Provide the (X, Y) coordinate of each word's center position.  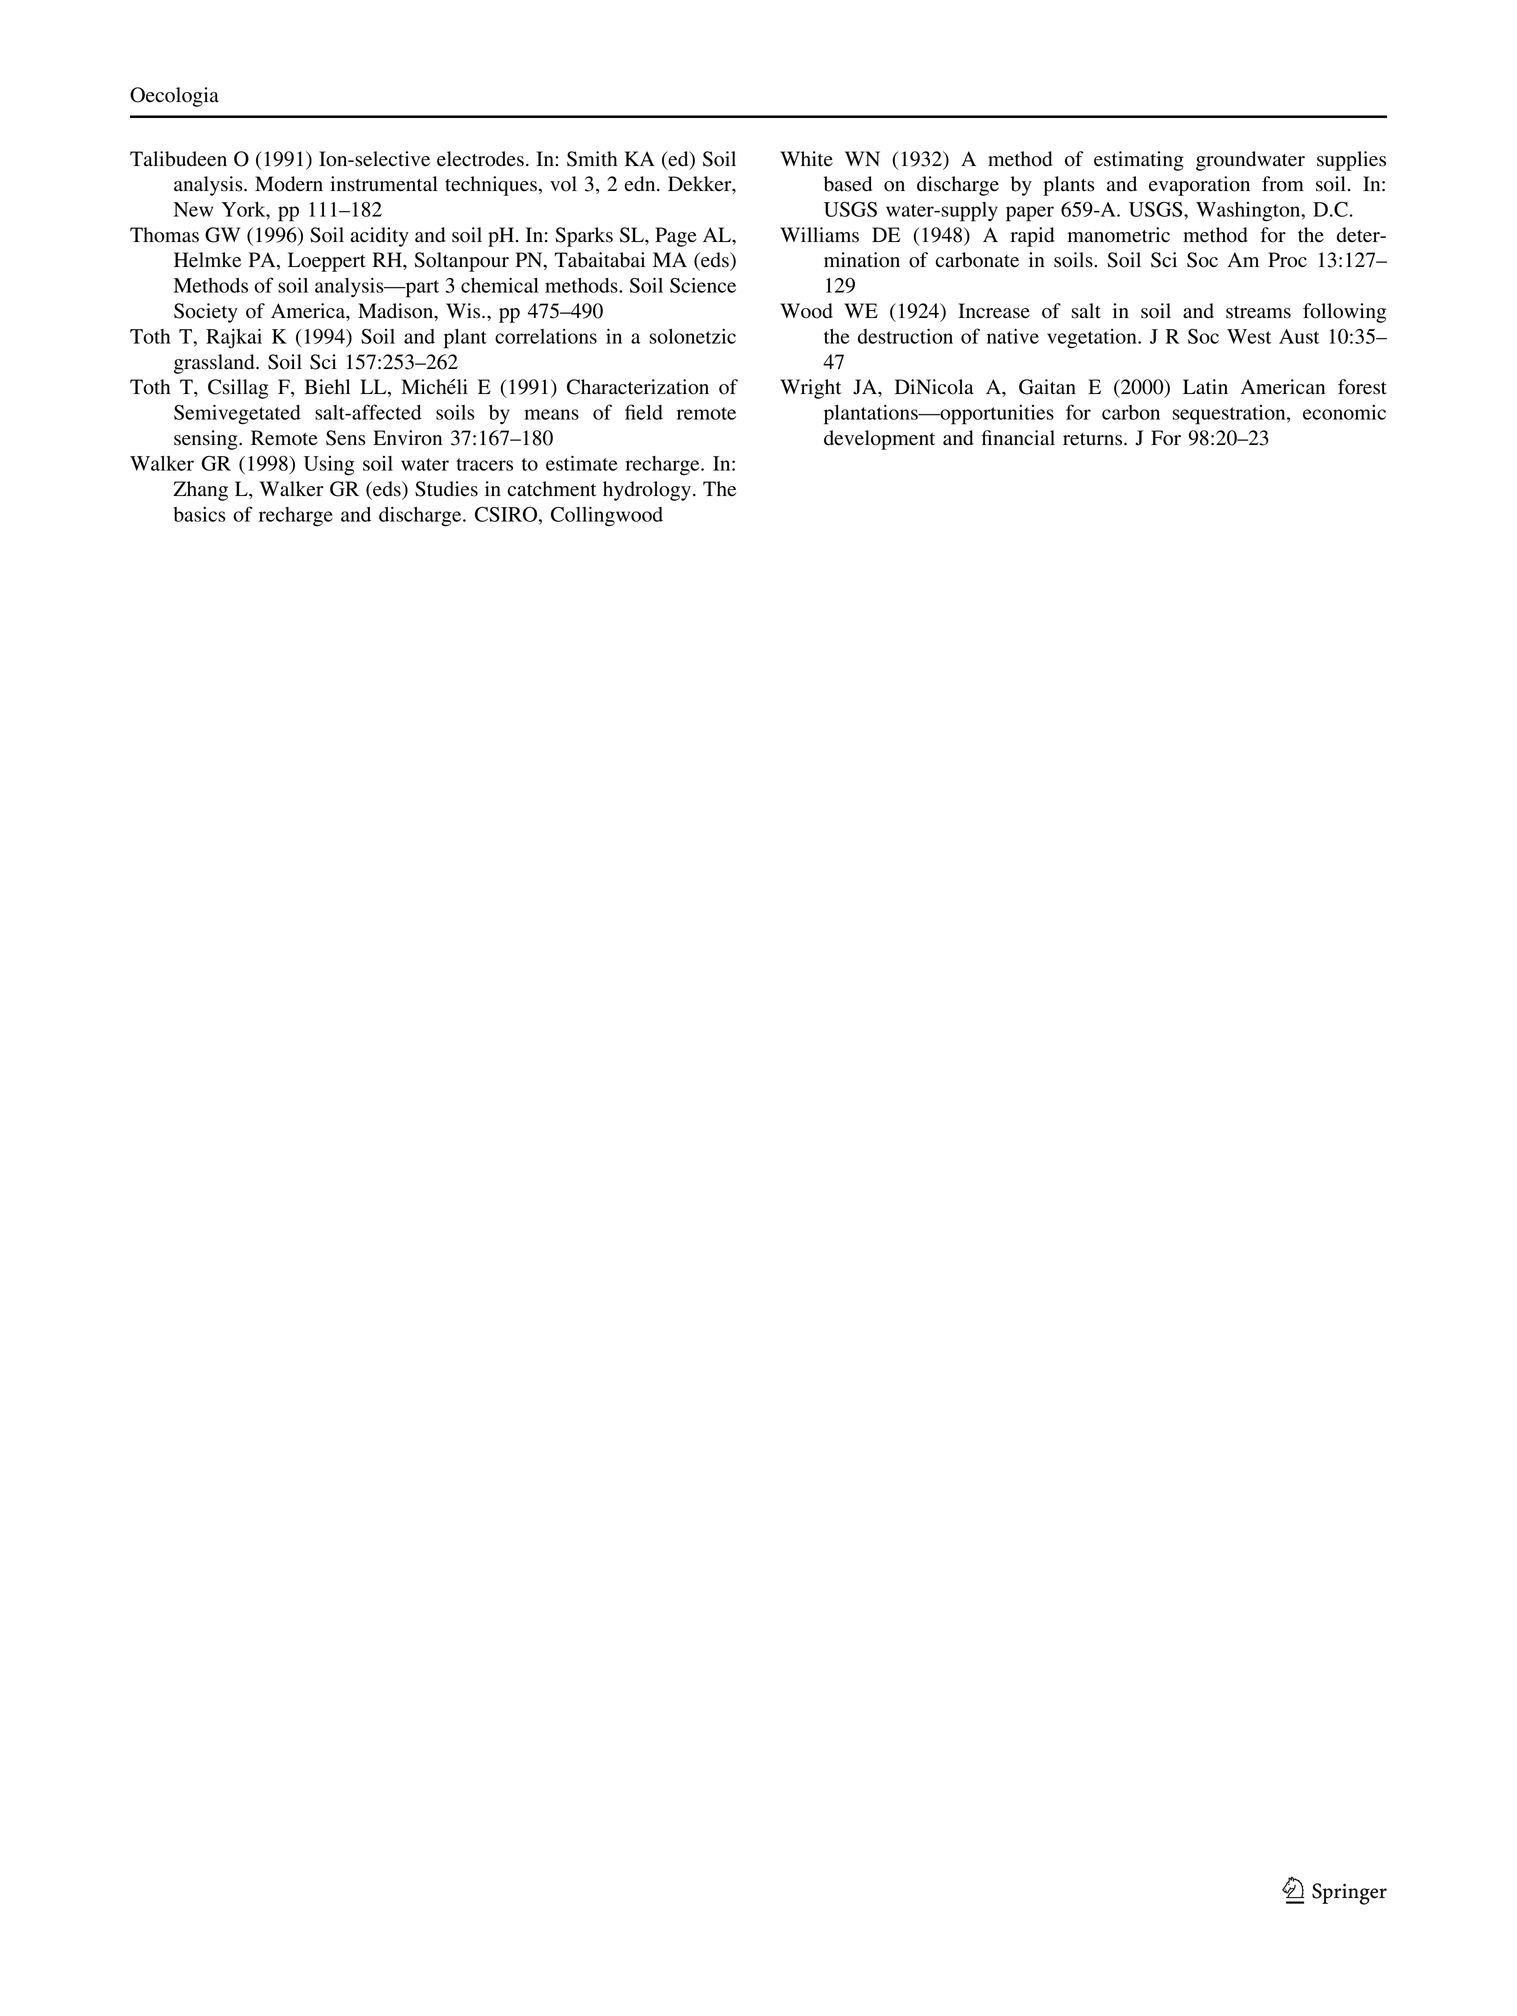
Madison (397, 312)
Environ (407, 438)
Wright (810, 389)
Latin (1205, 387)
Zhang (200, 491)
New (193, 209)
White (806, 159)
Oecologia (174, 97)
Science (703, 285)
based (848, 184)
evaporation (1199, 186)
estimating (1139, 161)
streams (1258, 312)
